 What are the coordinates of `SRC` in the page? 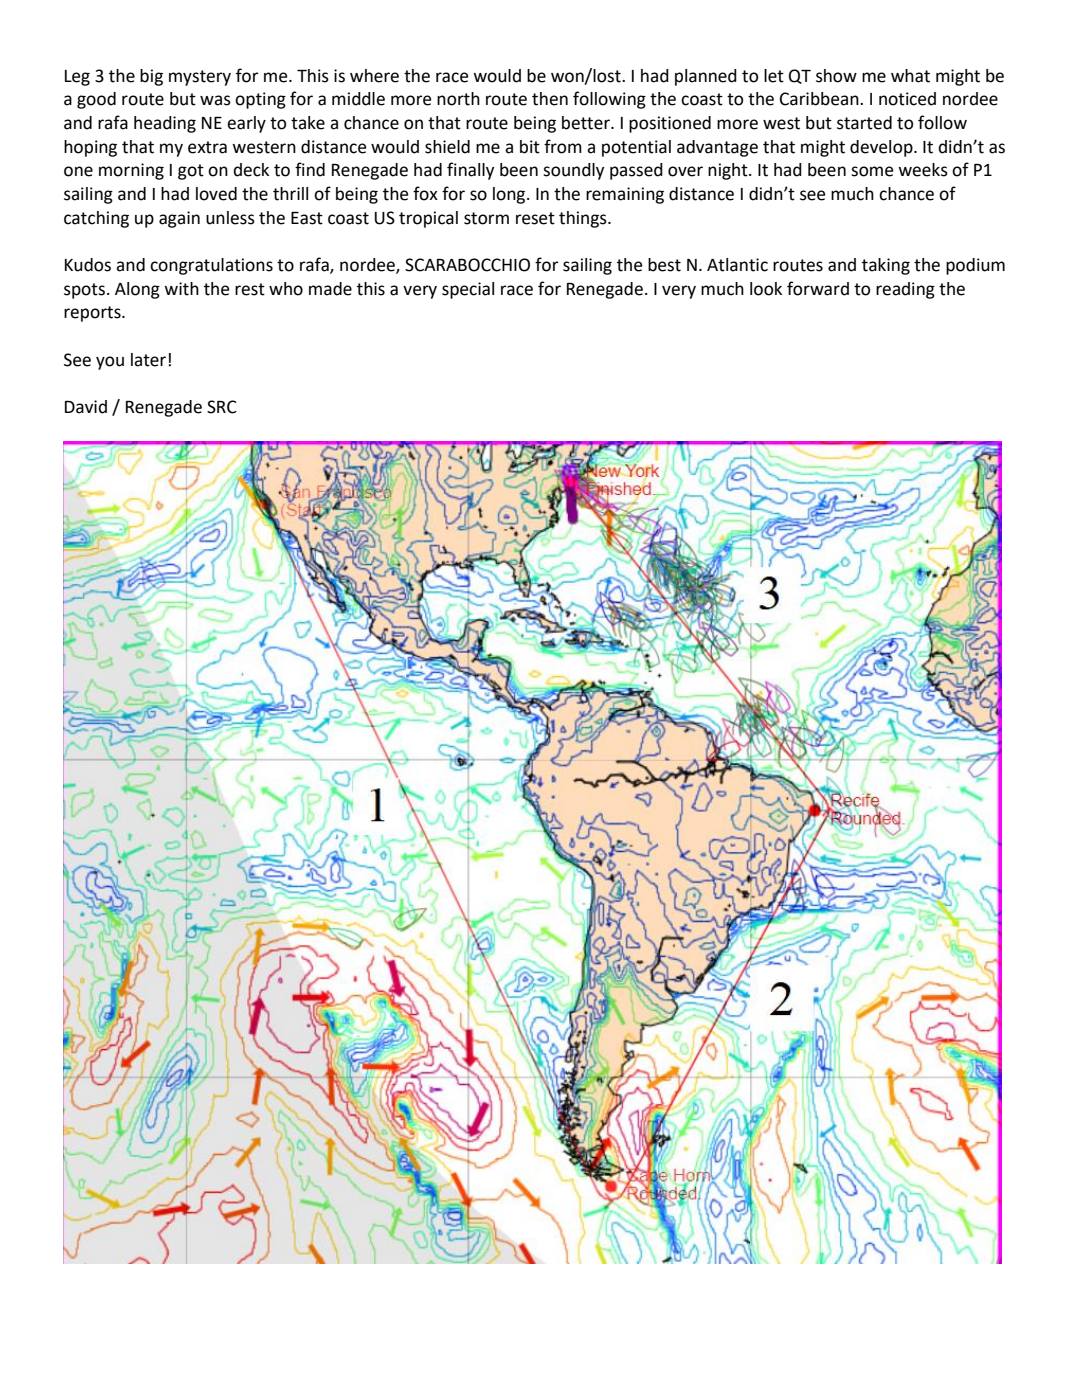 It's located at (222, 407).
